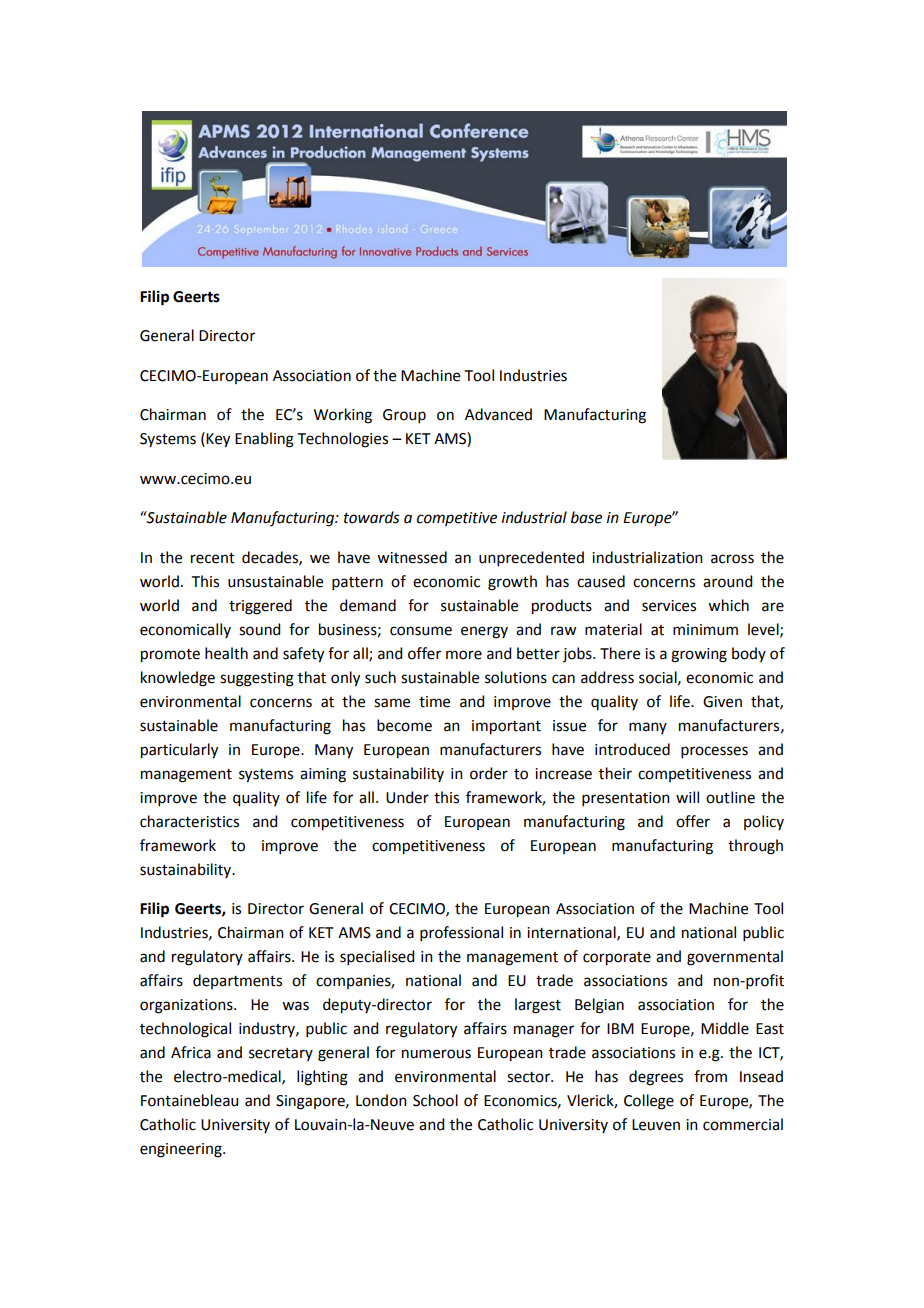 This image has height=1308, width=924. Describe the element at coordinates (461, 933) in the image. I see `professional` at that location.
